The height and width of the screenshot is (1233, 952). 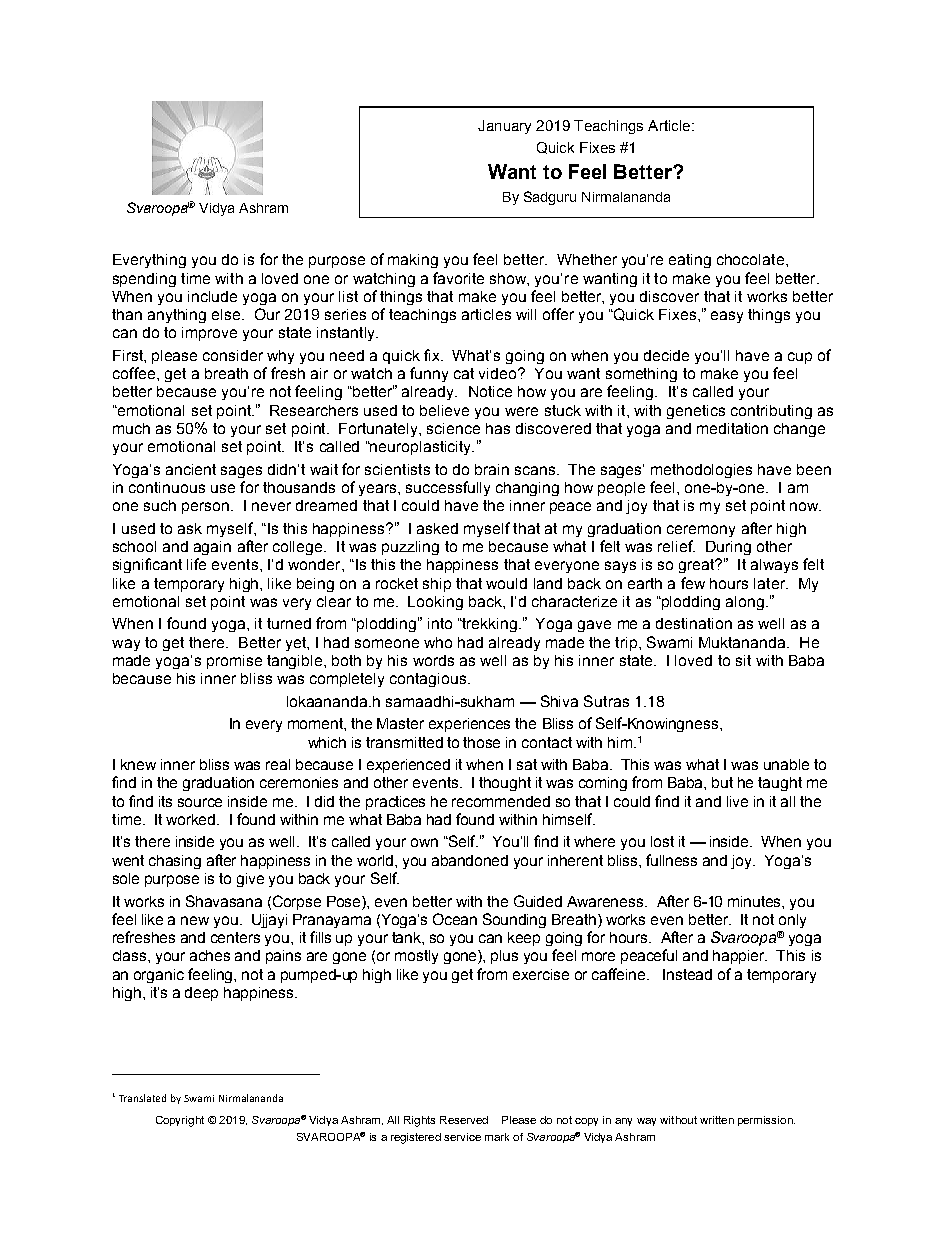 I want to click on promise, so click(x=234, y=662).
